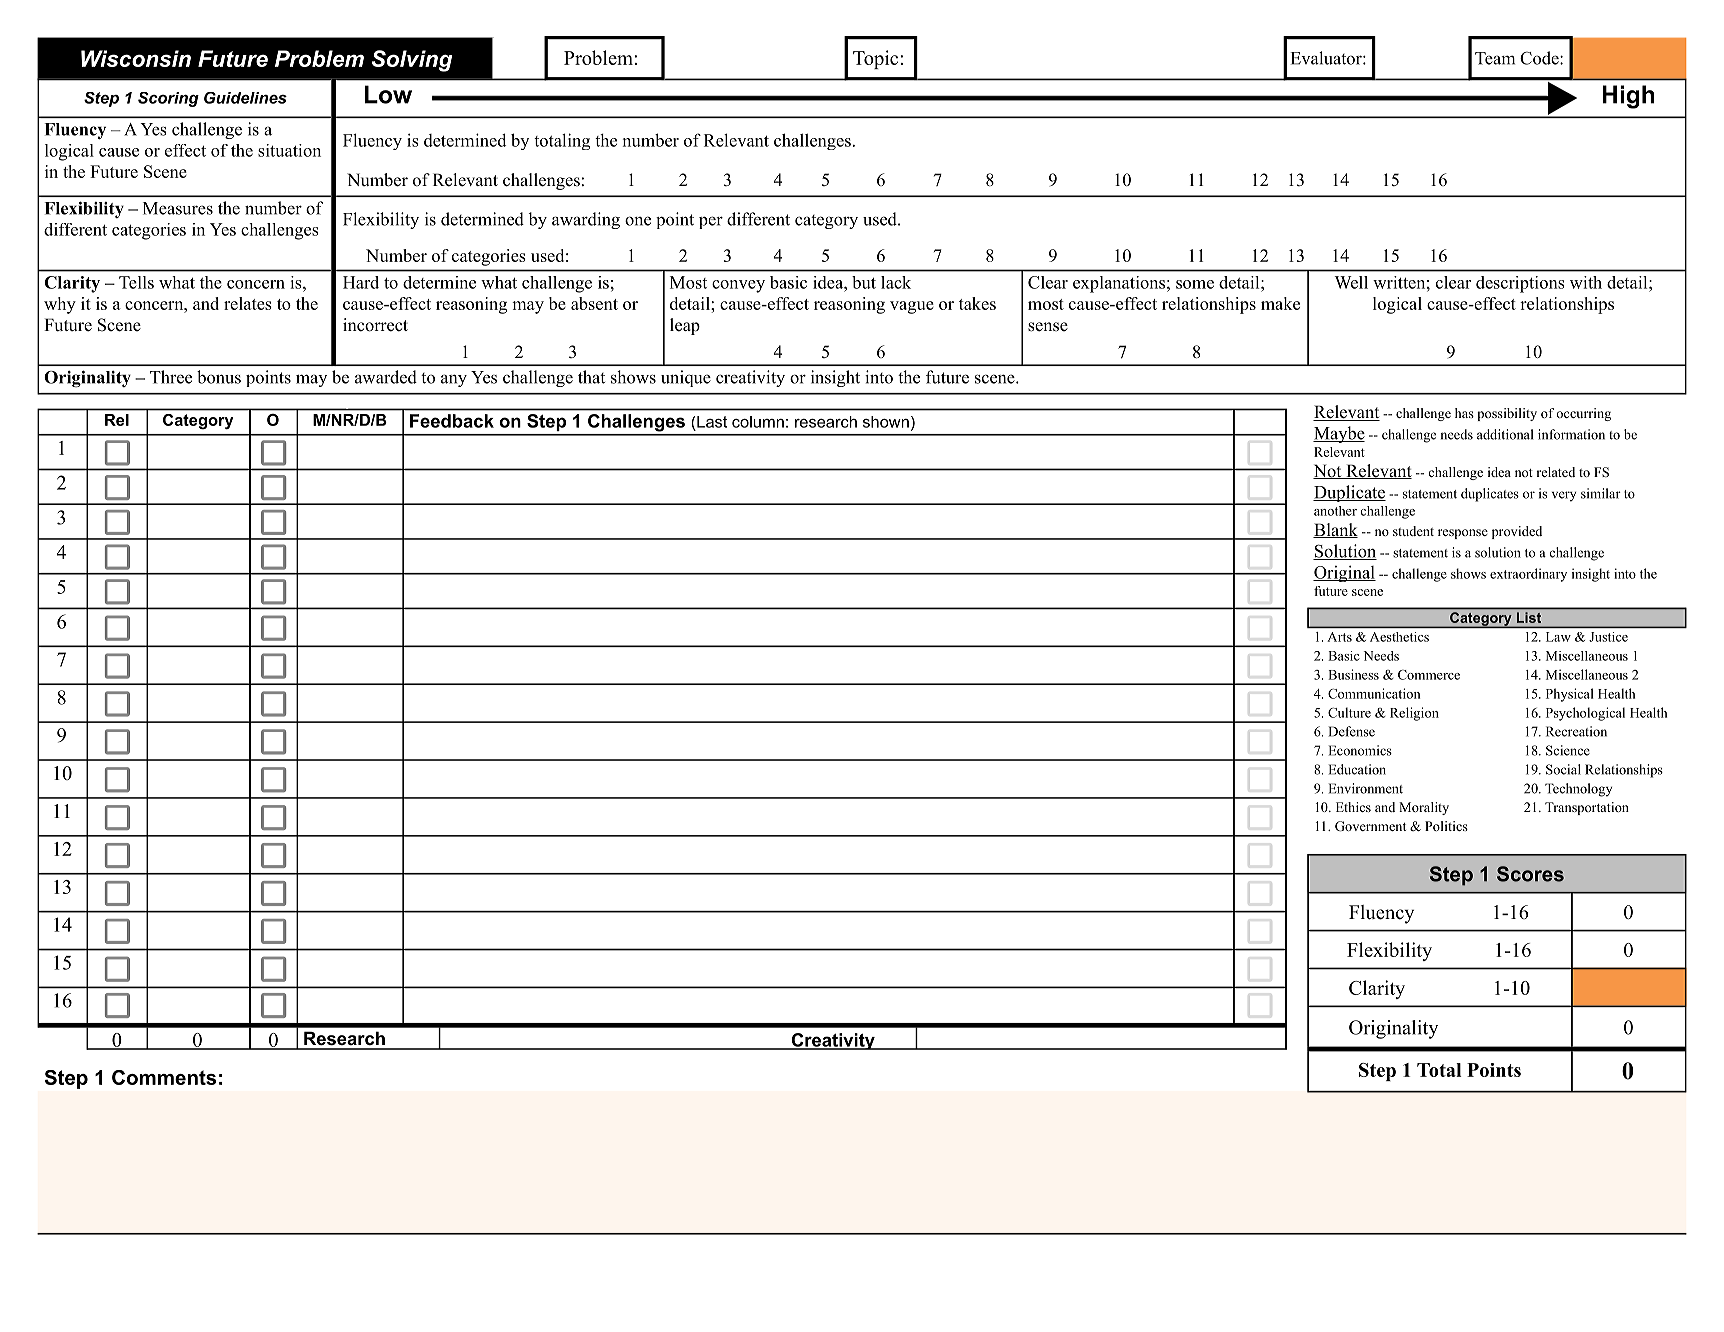  Describe the element at coordinates (1464, 413) in the screenshot. I see `has` at that location.
